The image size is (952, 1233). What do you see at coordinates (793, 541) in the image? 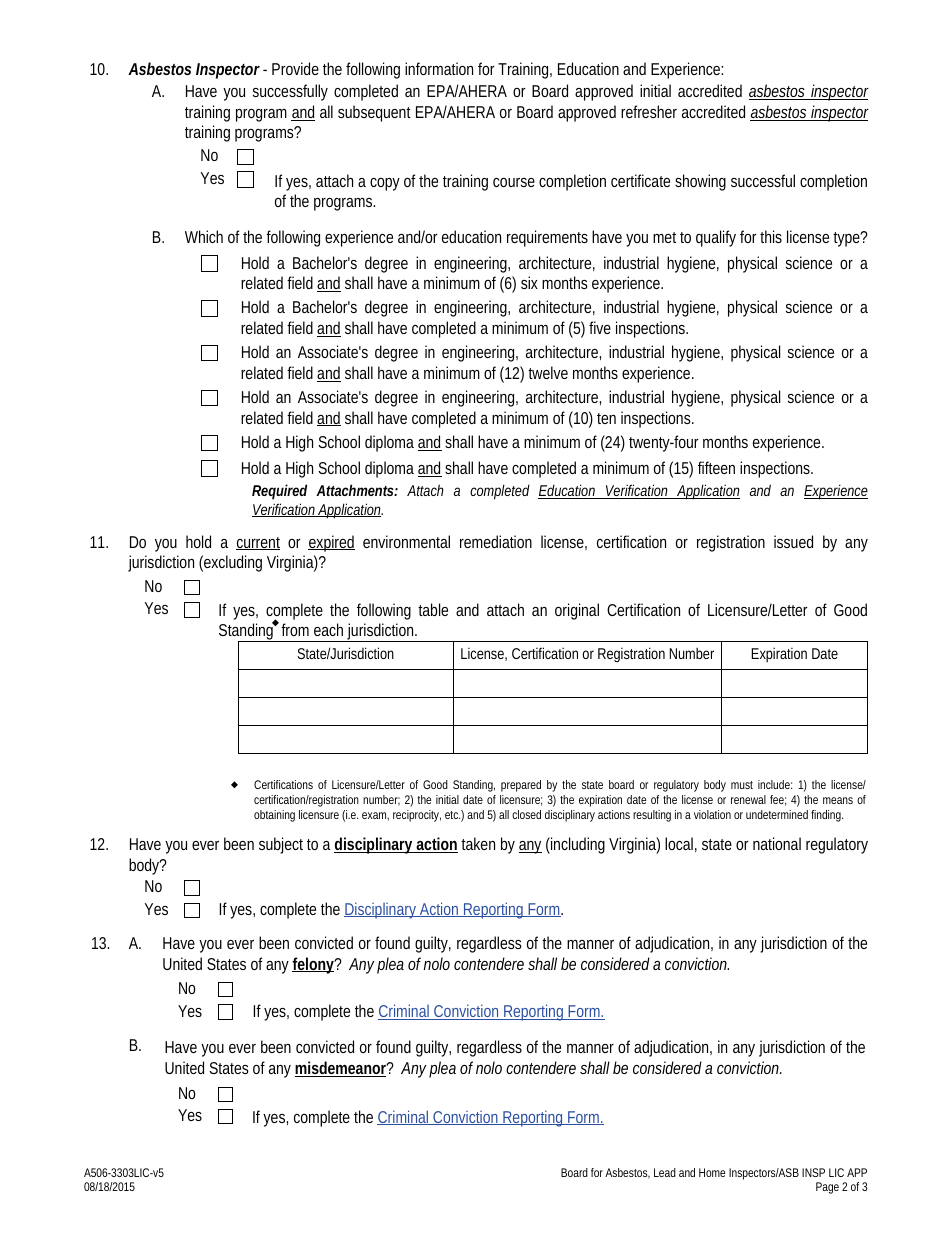
I see `issued` at bounding box center [793, 541].
